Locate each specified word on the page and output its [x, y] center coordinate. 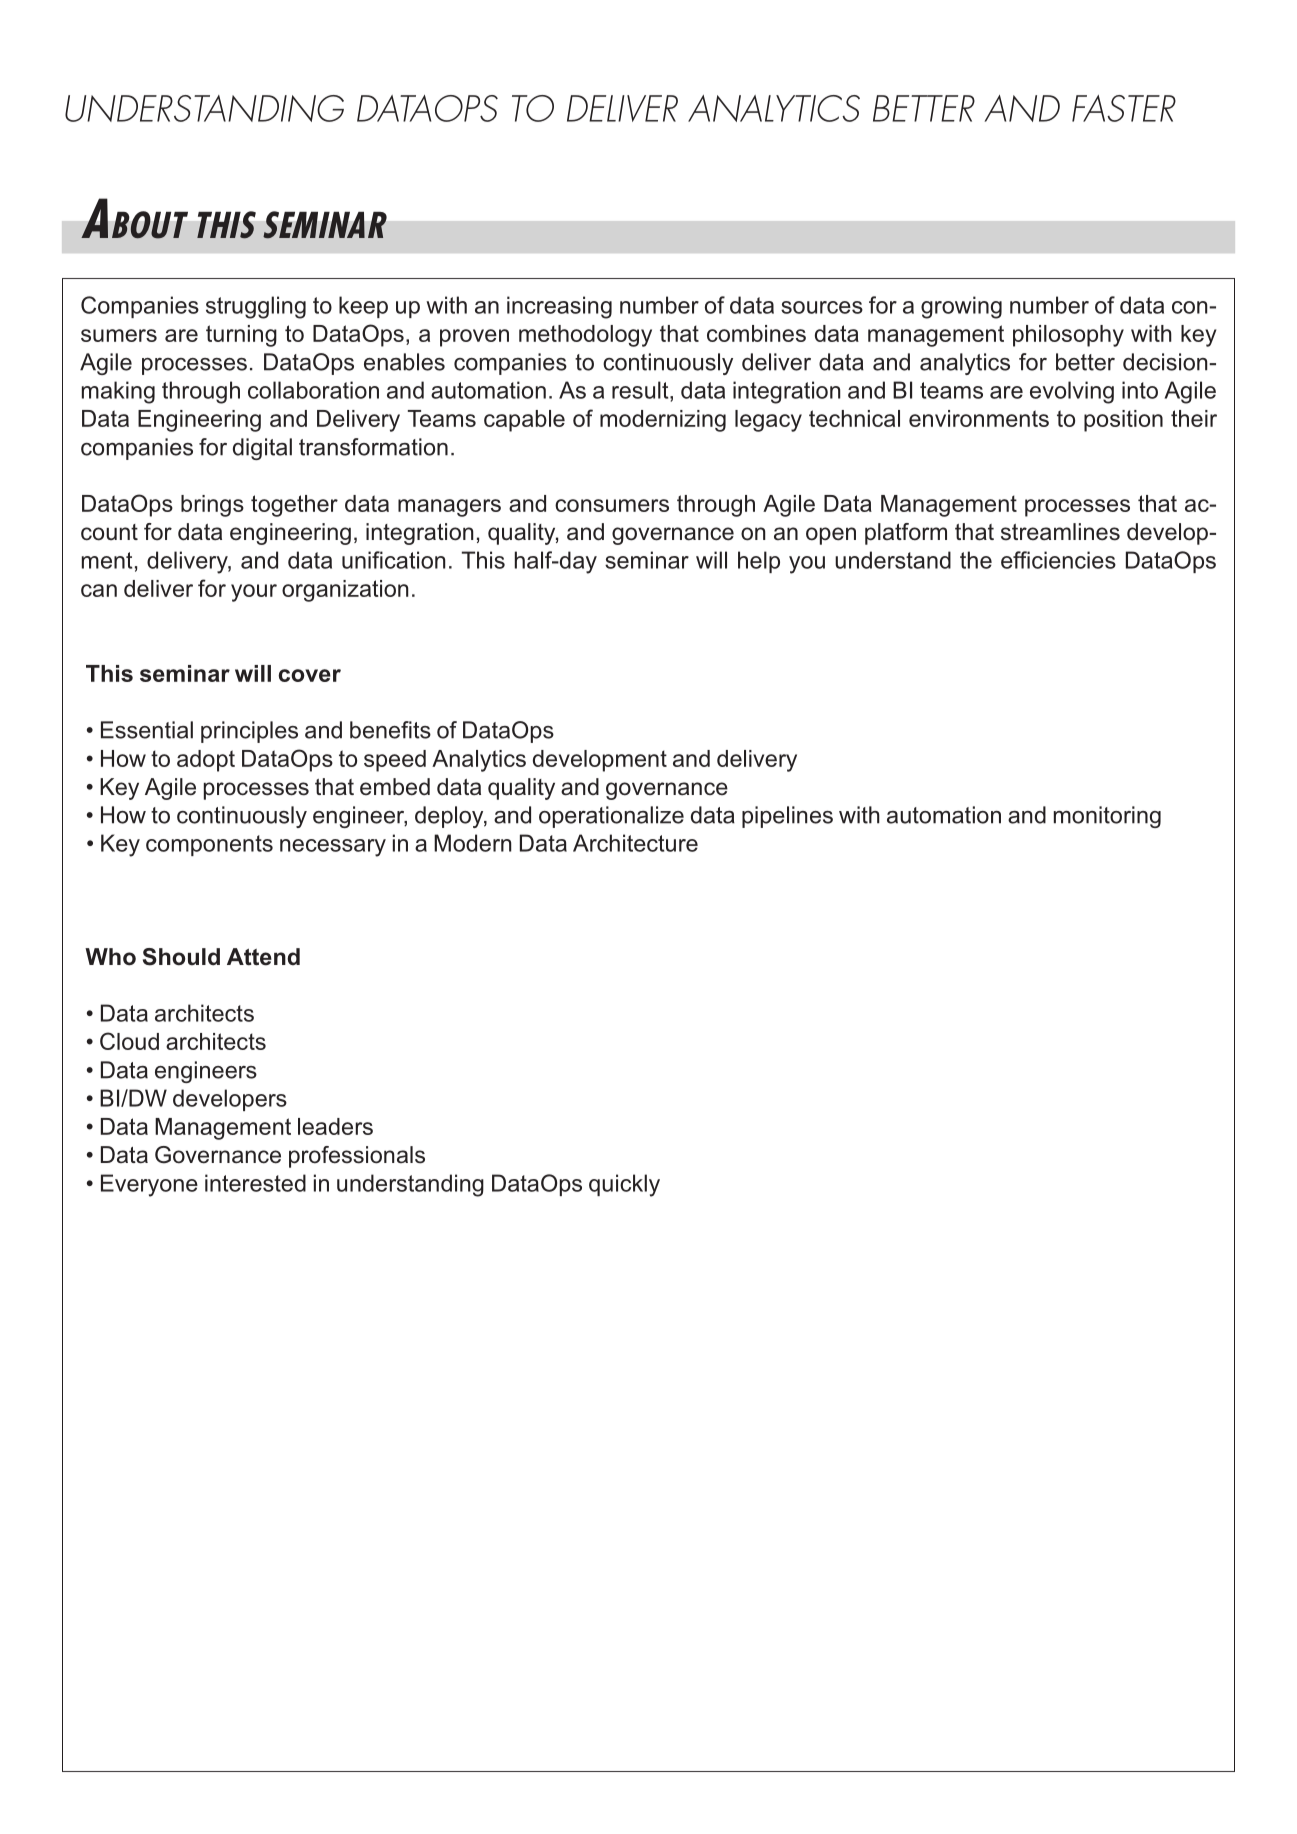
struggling [256, 307]
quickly [624, 1185]
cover [309, 675]
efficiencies [1058, 560]
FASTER [1124, 108]
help [759, 562]
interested [255, 1183]
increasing [559, 307]
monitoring [1107, 817]
